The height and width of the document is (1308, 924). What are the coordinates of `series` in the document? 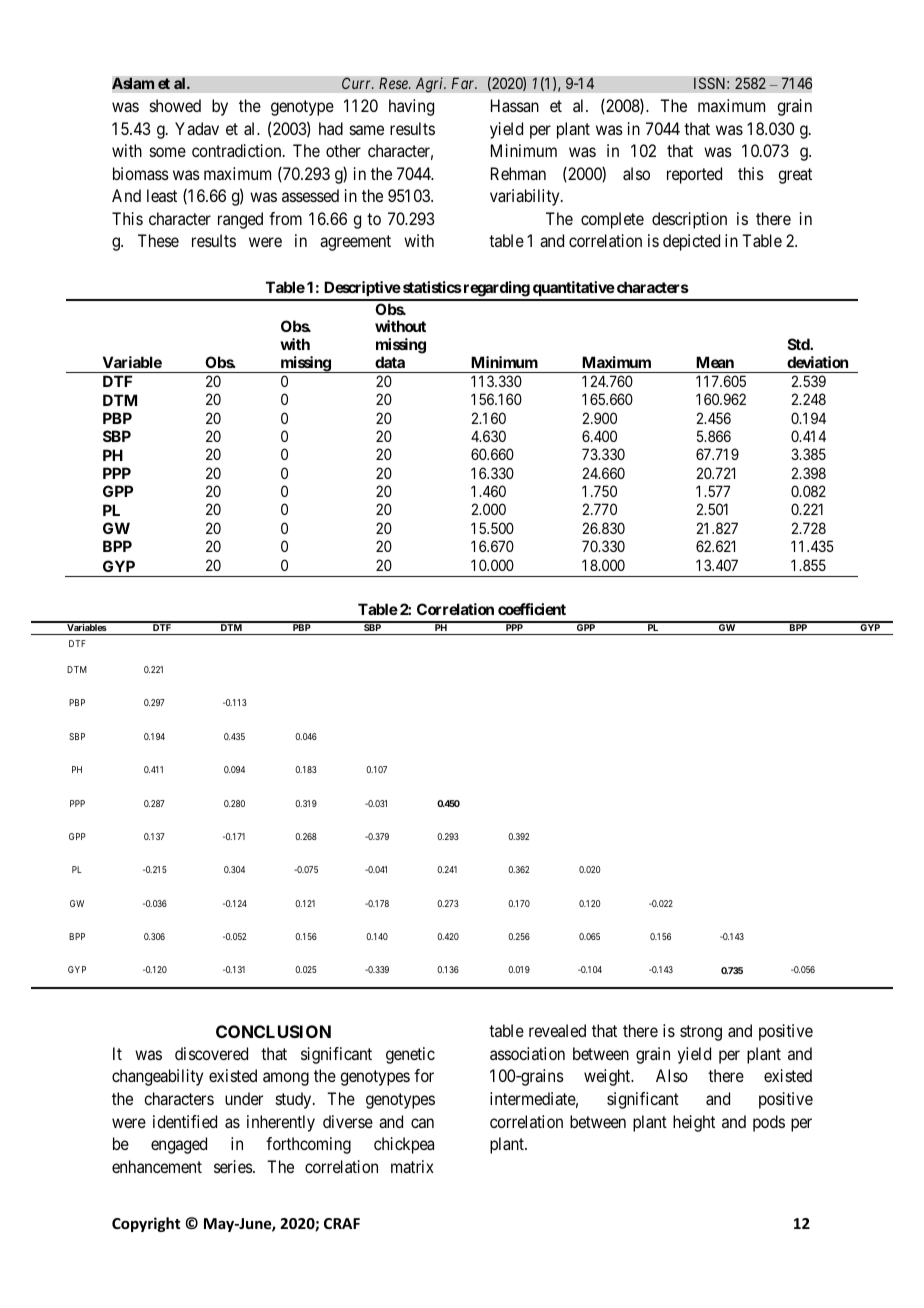 It's located at (234, 1166).
